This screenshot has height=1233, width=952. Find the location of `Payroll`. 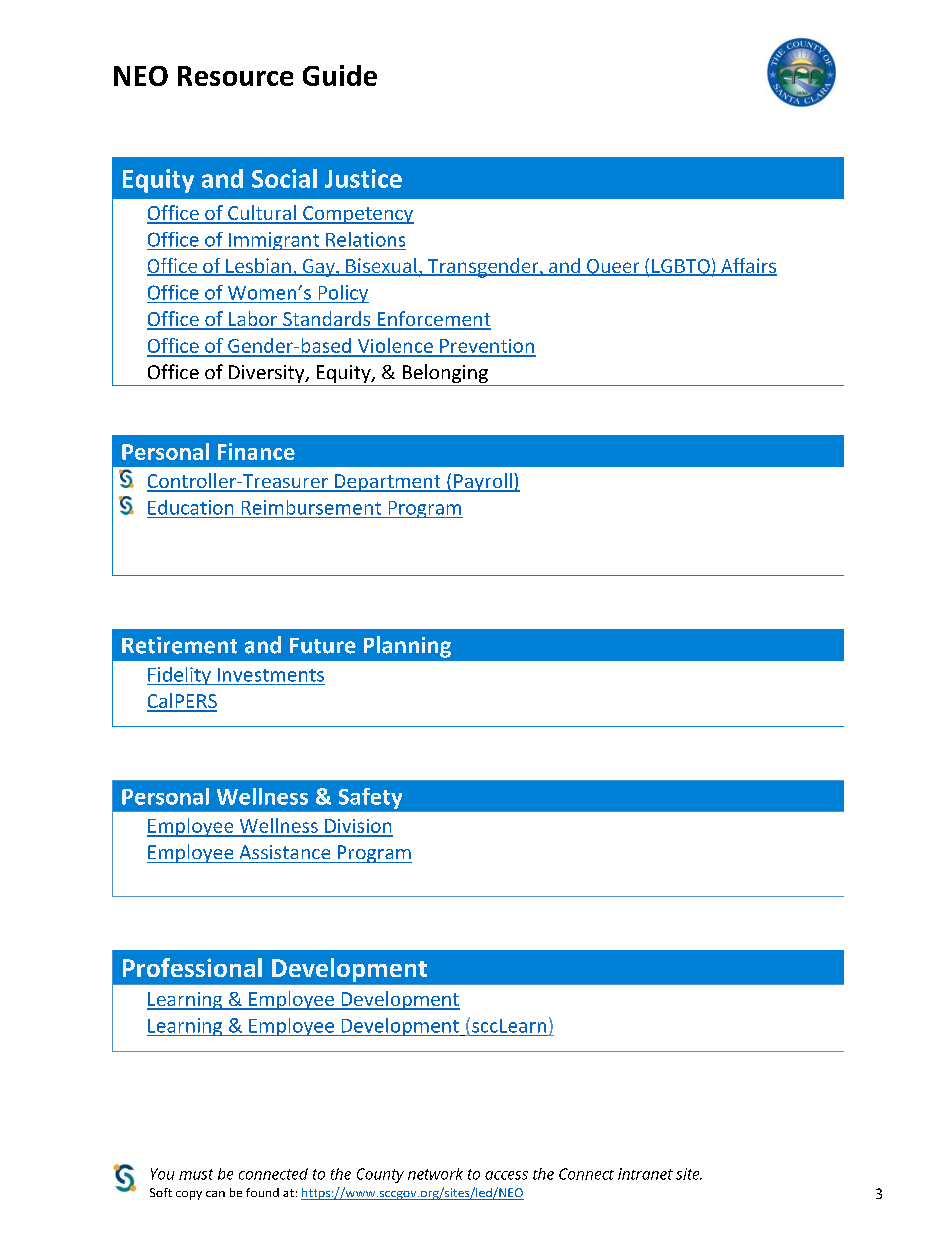

Payroll is located at coordinates (483, 482).
